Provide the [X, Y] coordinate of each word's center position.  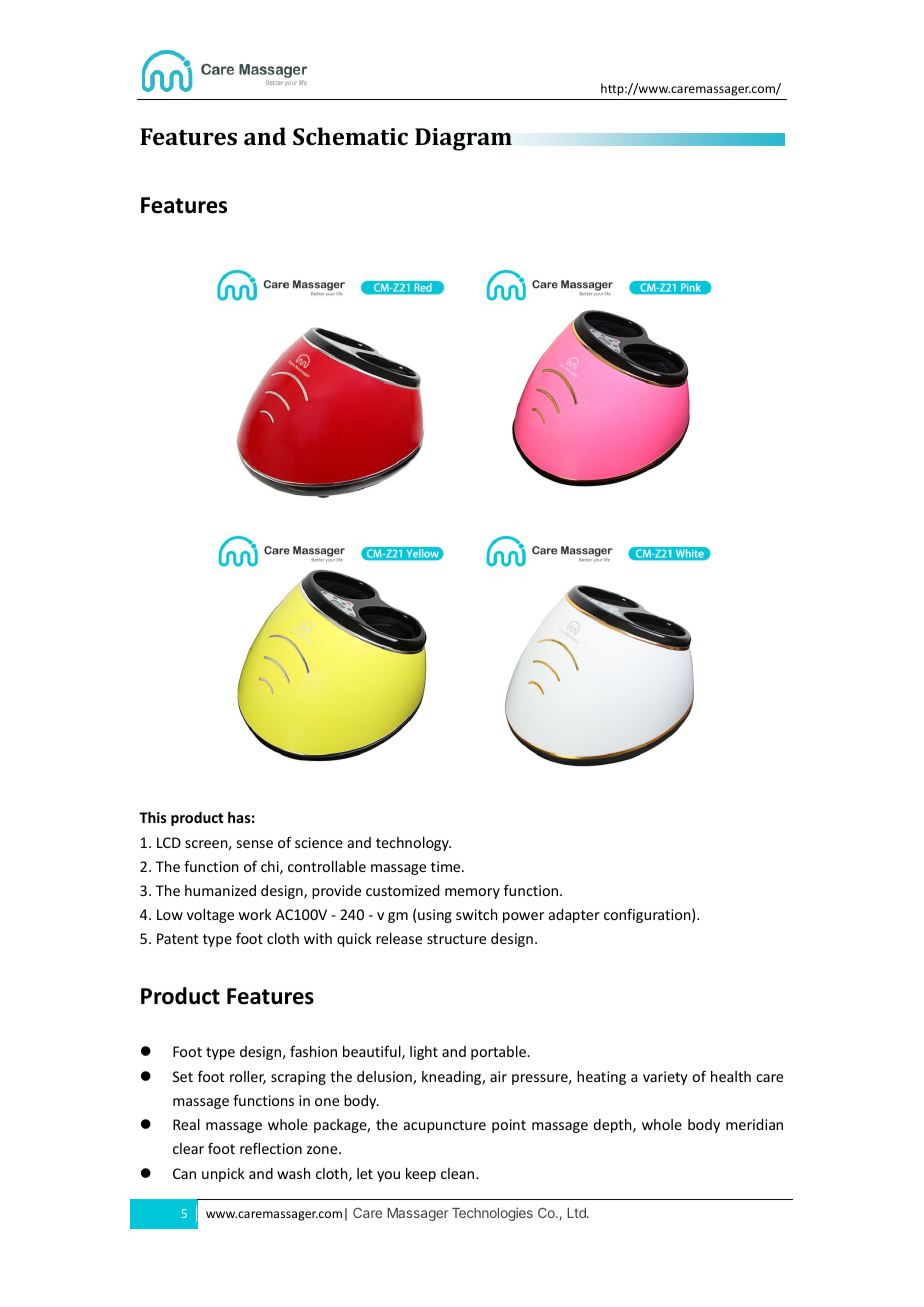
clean [459, 1173]
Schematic [350, 136]
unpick [223, 1175]
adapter [574, 916]
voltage [210, 916]
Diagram [463, 139]
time [447, 866]
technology [413, 844]
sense [255, 844]
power [523, 917]
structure [456, 939]
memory [472, 893]
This [153, 817]
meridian [754, 1124]
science [319, 842]
